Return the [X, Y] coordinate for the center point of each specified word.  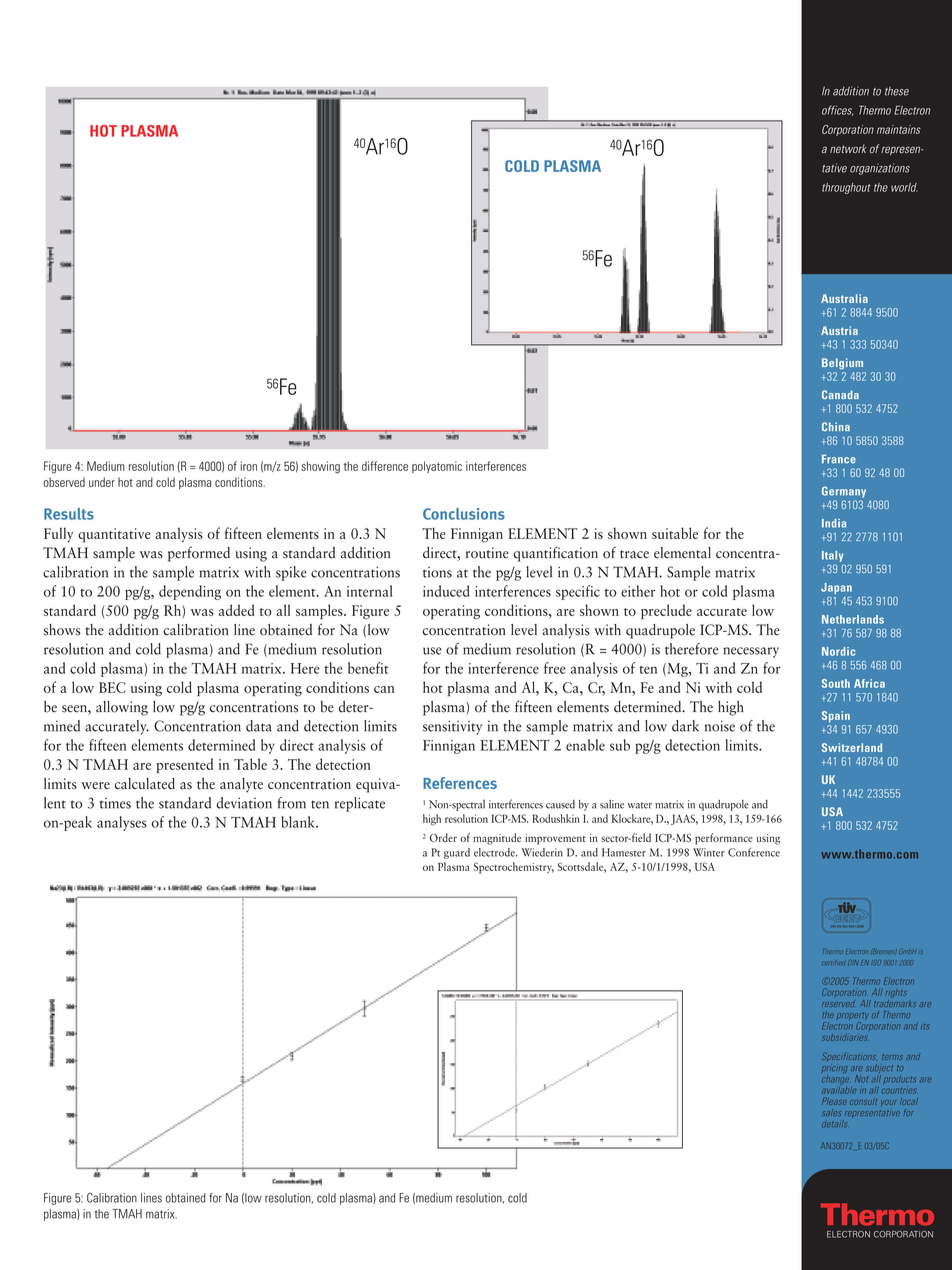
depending [190, 592]
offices [837, 110]
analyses [122, 823]
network [848, 148]
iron [249, 466]
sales [831, 1112]
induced [446, 591]
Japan [836, 588]
